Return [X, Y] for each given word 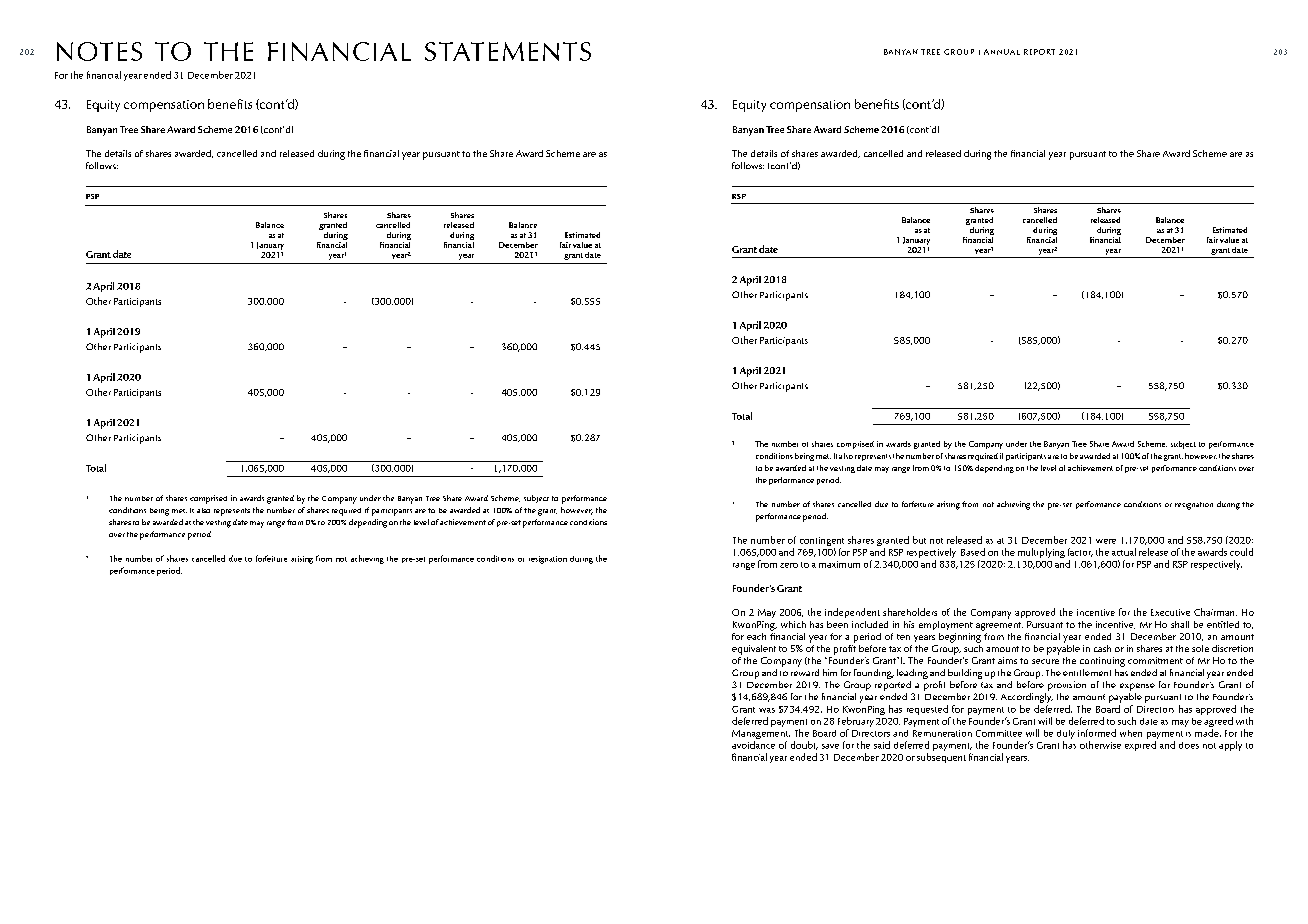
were [1106, 541]
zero [789, 565]
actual [1124, 552]
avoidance [753, 745]
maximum [839, 564]
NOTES [99, 51]
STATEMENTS [508, 51]
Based [973, 552]
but [919, 540]
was [767, 710]
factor [1080, 552]
